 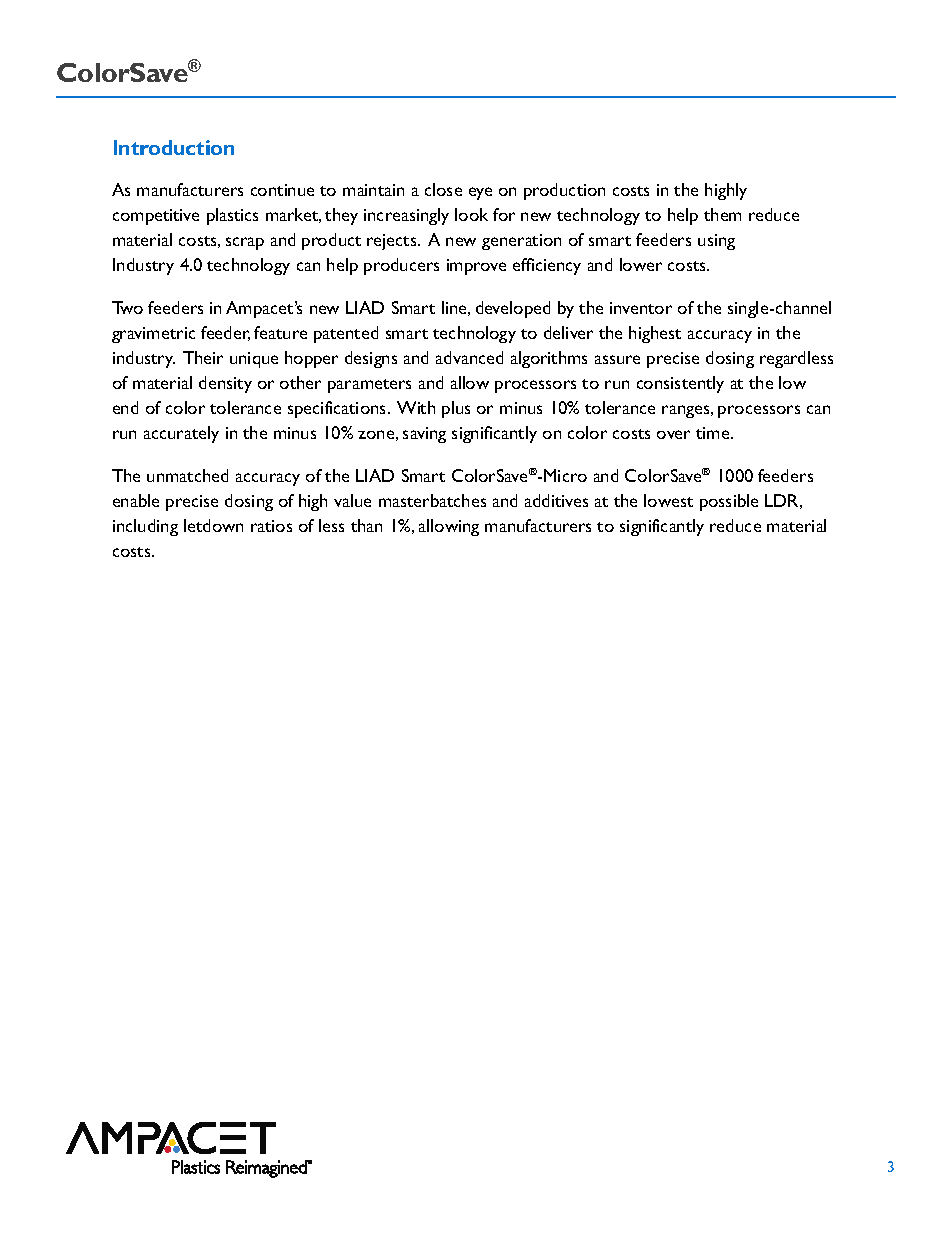 What do you see at coordinates (401, 266) in the screenshot?
I see `producers` at bounding box center [401, 266].
